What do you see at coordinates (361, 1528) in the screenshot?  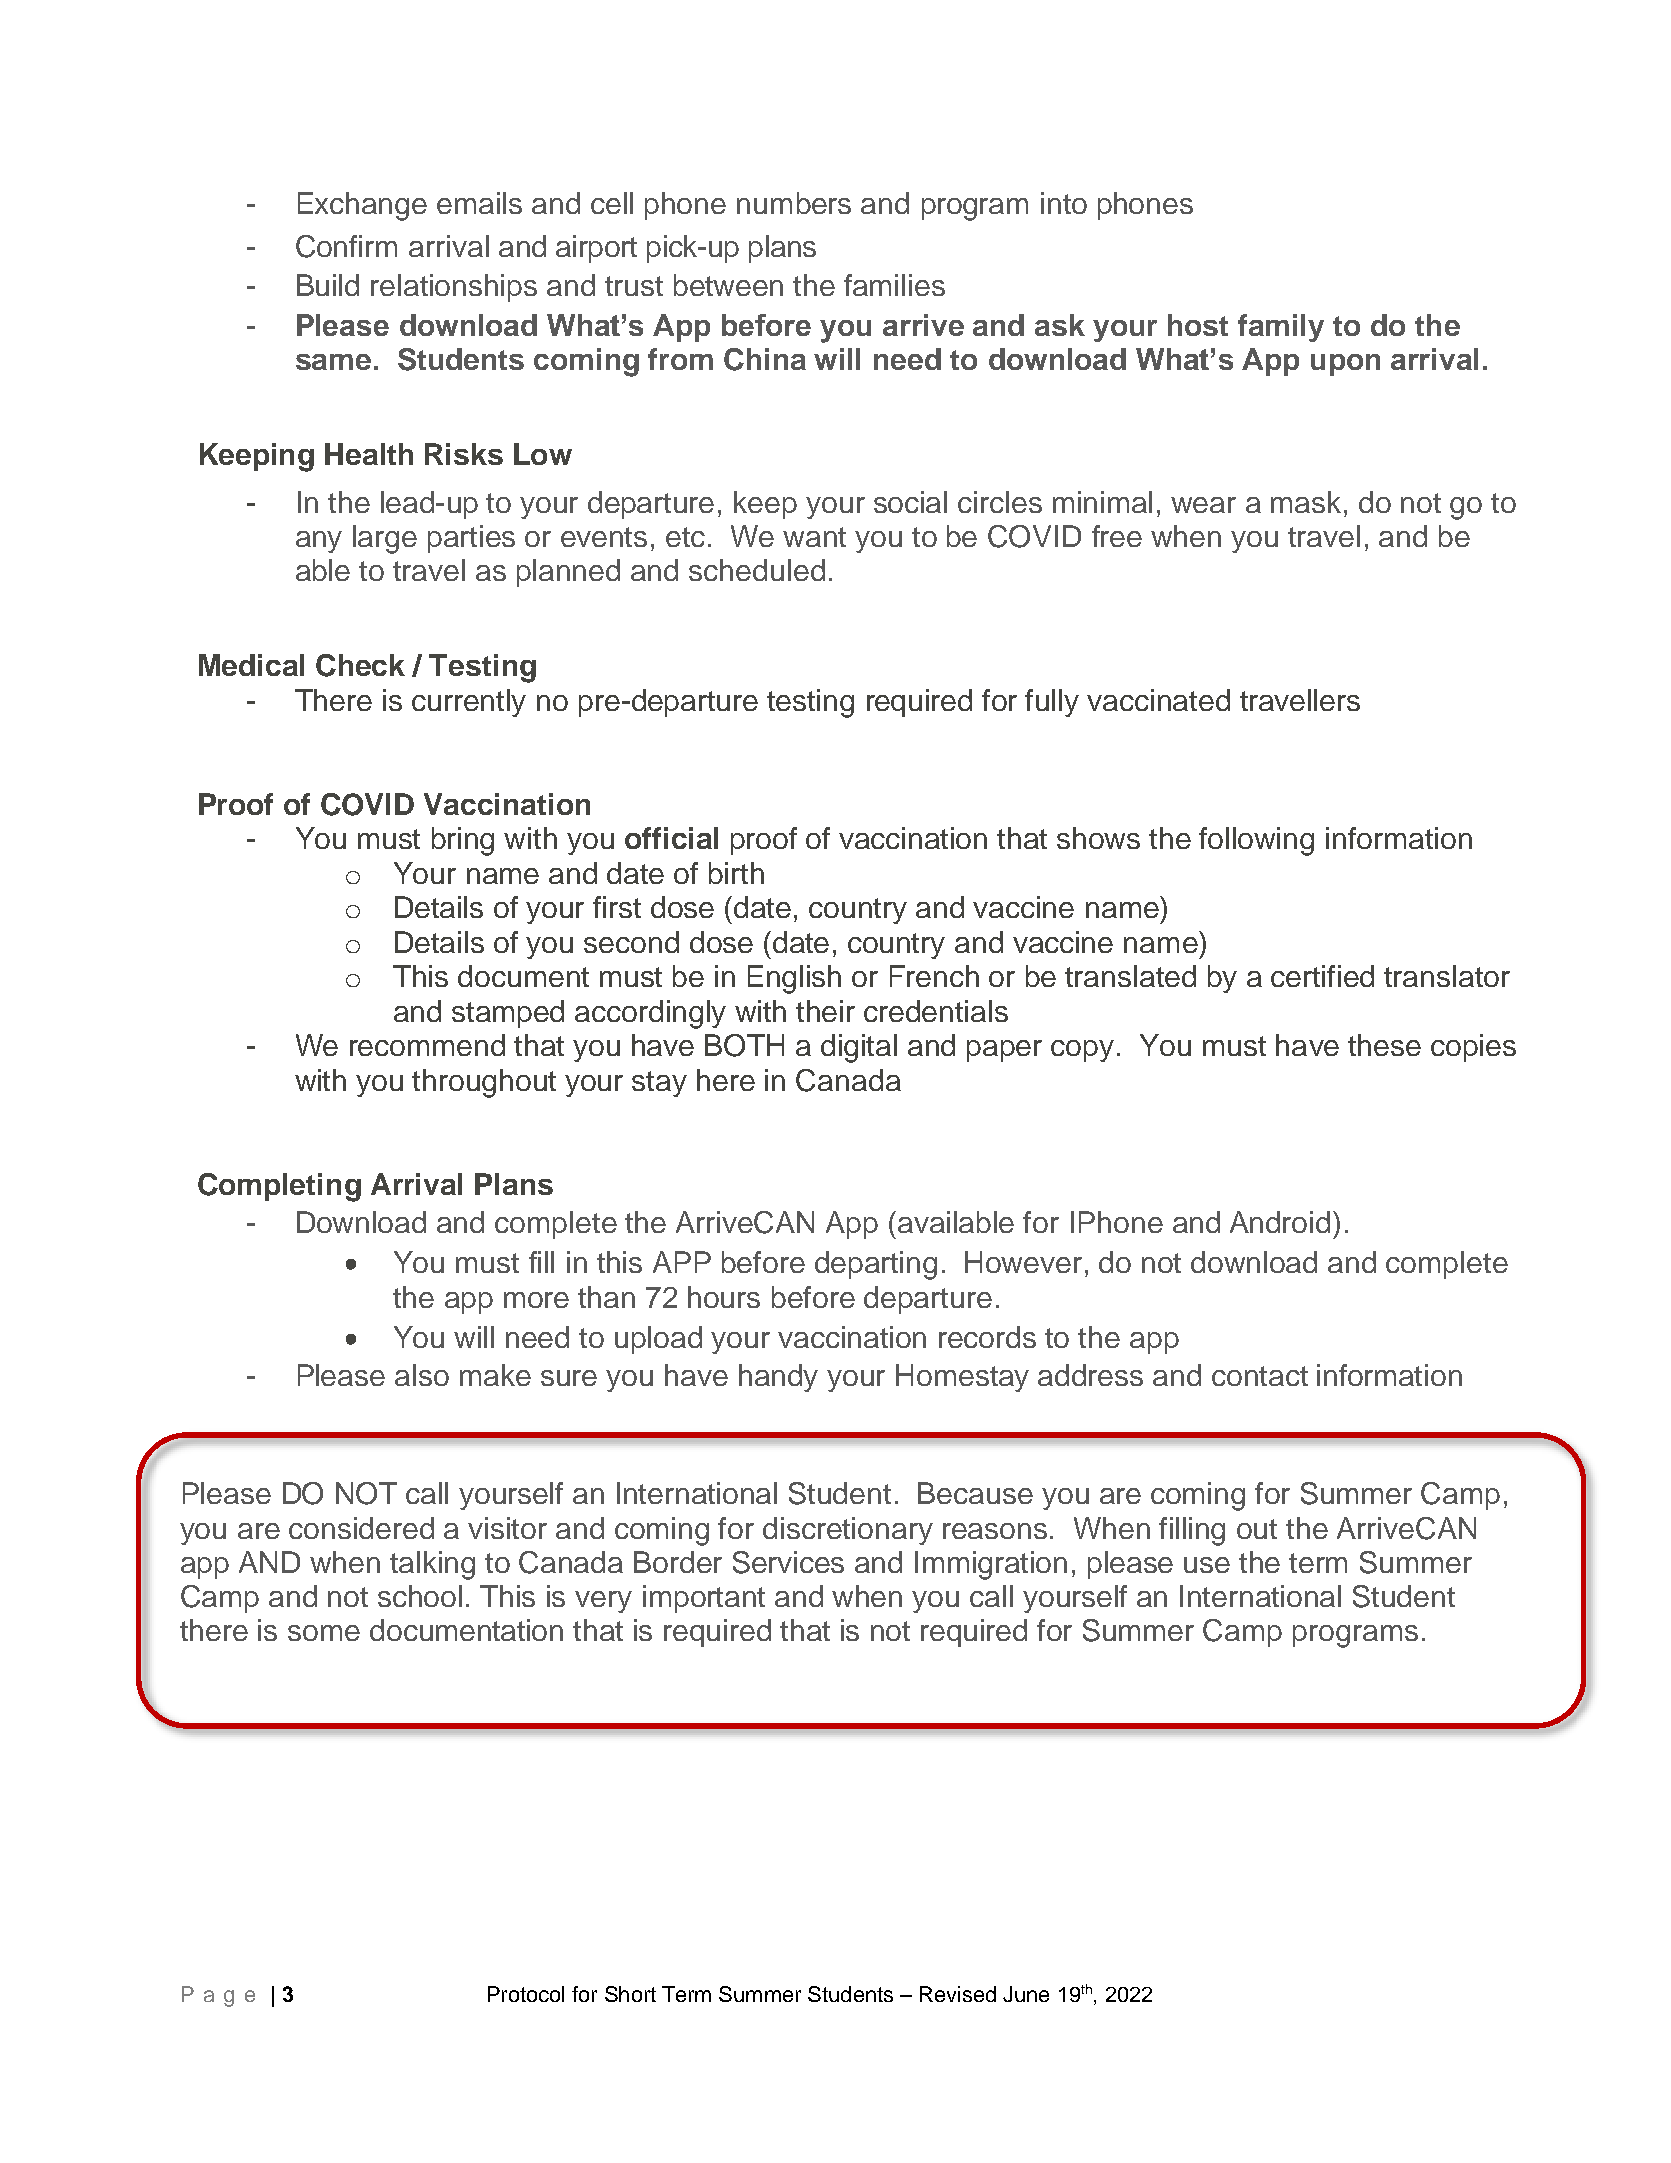 I see `considered` at bounding box center [361, 1528].
